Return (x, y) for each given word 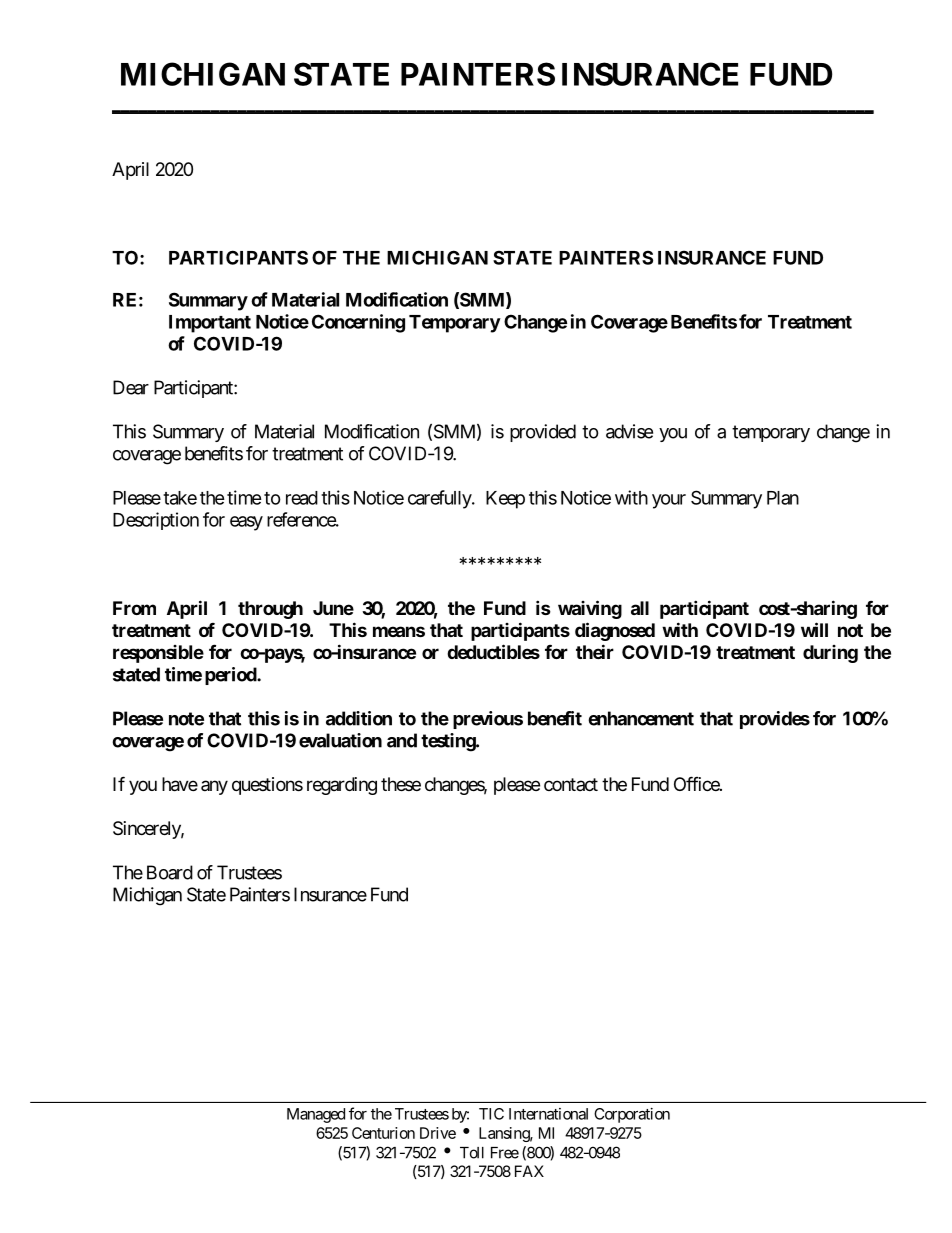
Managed (316, 1115)
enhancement (641, 718)
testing (449, 742)
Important (210, 324)
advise (629, 431)
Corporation (632, 1115)
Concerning (358, 323)
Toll (472, 1153)
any (214, 787)
